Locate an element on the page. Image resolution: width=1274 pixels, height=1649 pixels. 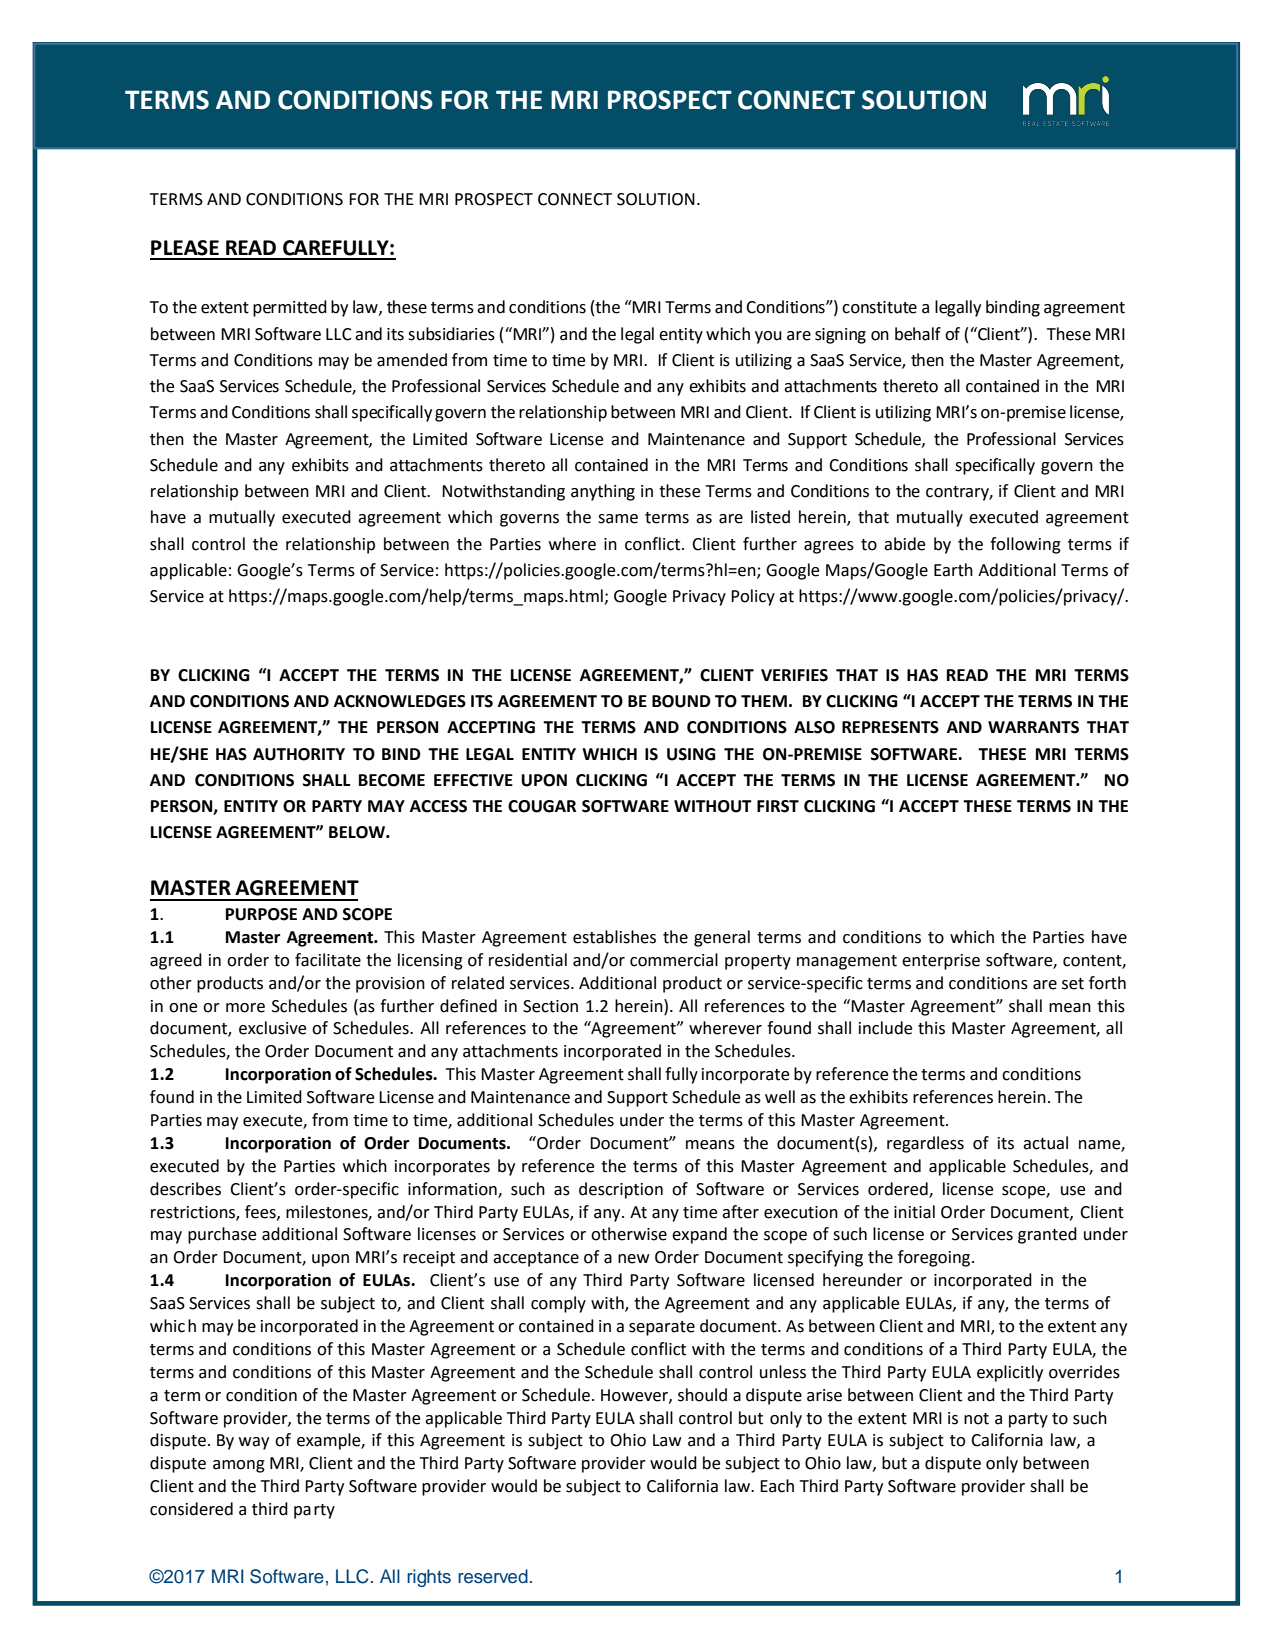
explicitly is located at coordinates (1010, 1373).
